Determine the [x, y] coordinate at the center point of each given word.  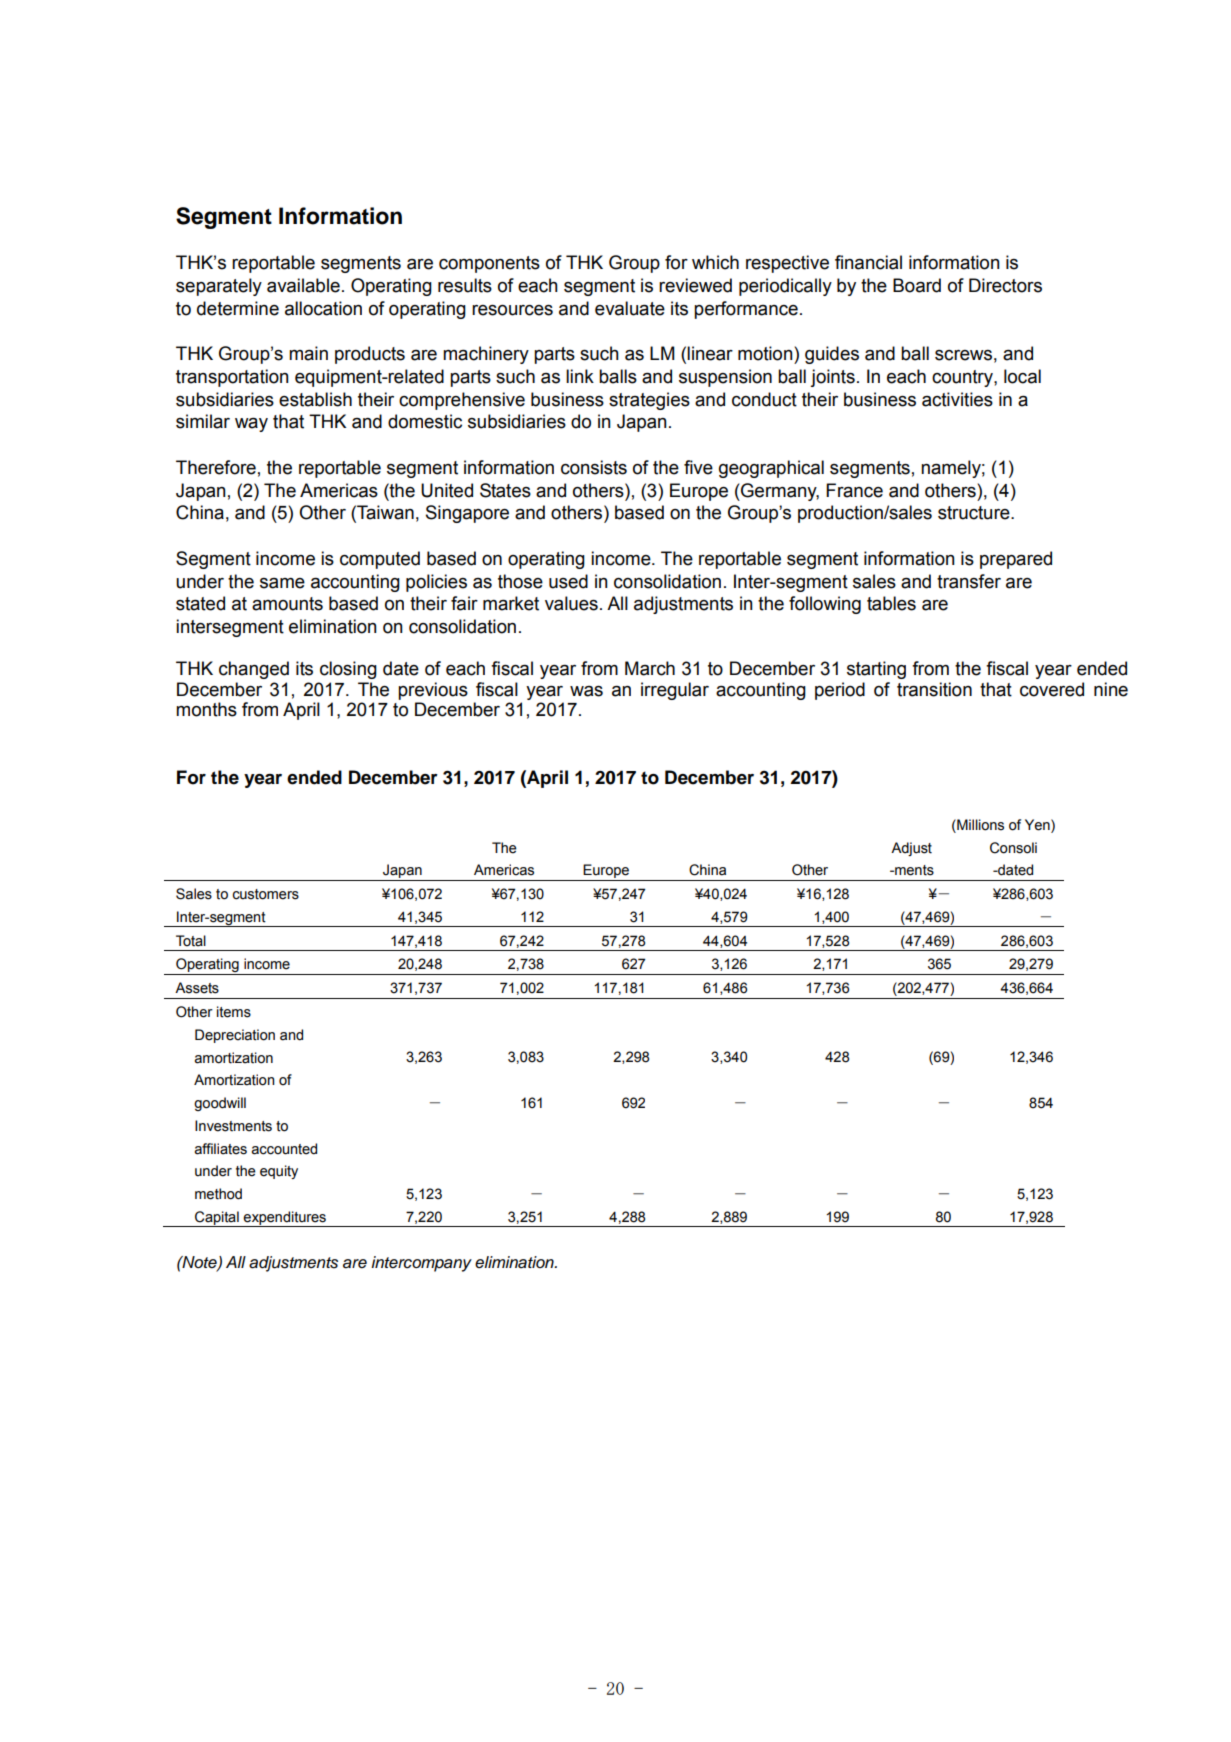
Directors [1005, 285]
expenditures [285, 1219]
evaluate [630, 308]
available [303, 285]
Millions [979, 825]
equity [279, 1172]
